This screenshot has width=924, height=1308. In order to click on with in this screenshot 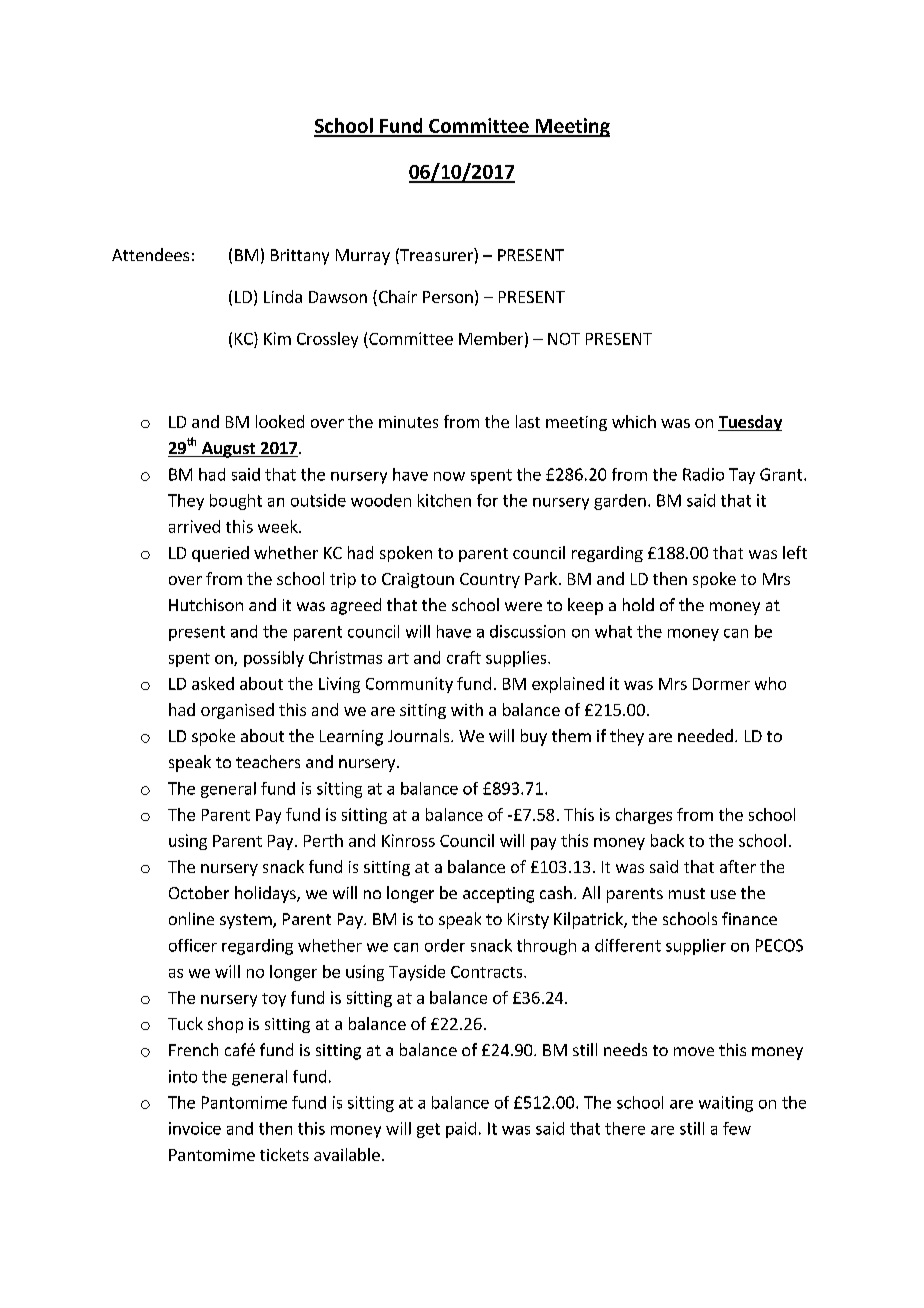, I will do `click(467, 709)`.
